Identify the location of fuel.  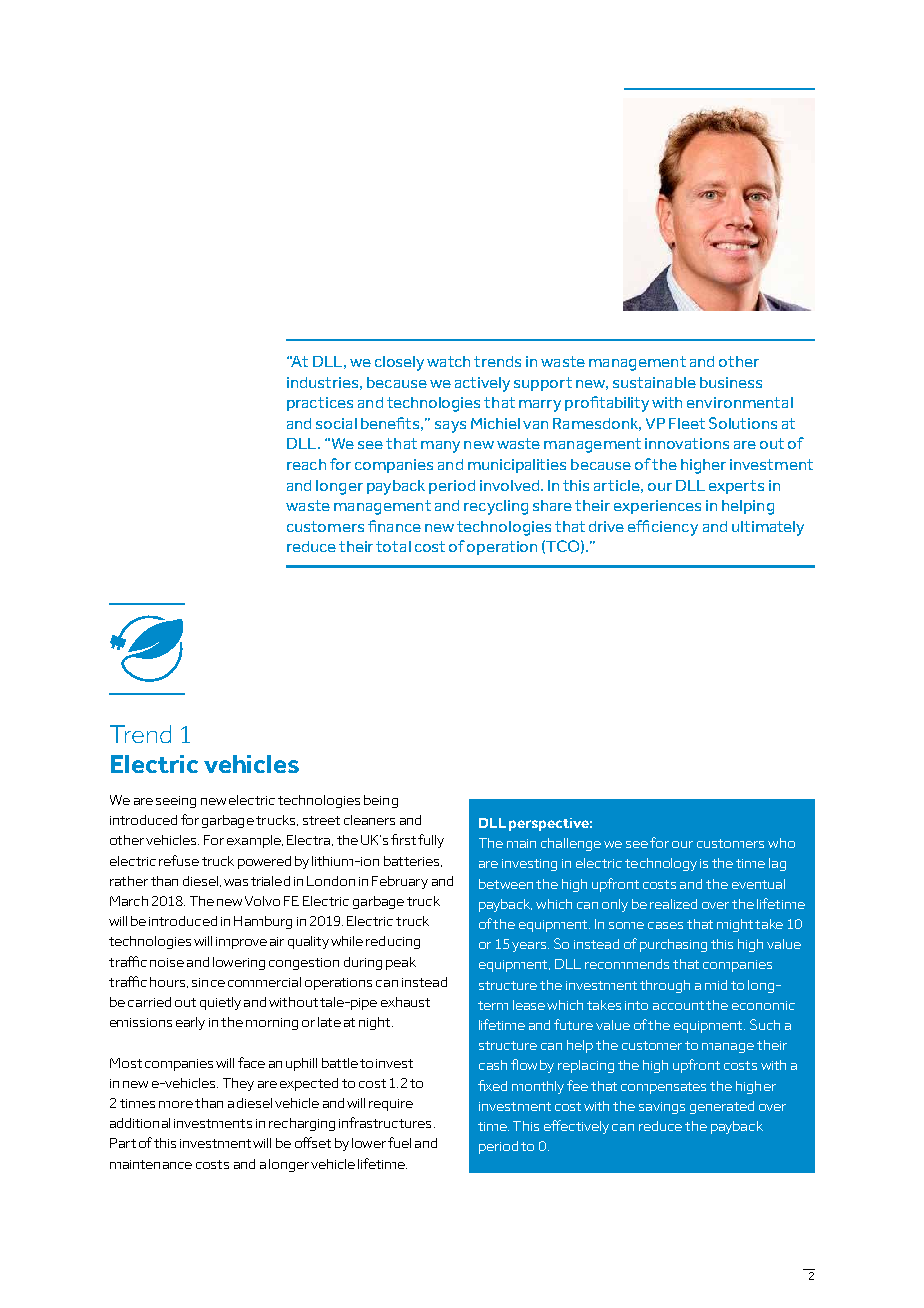
(399, 1142).
